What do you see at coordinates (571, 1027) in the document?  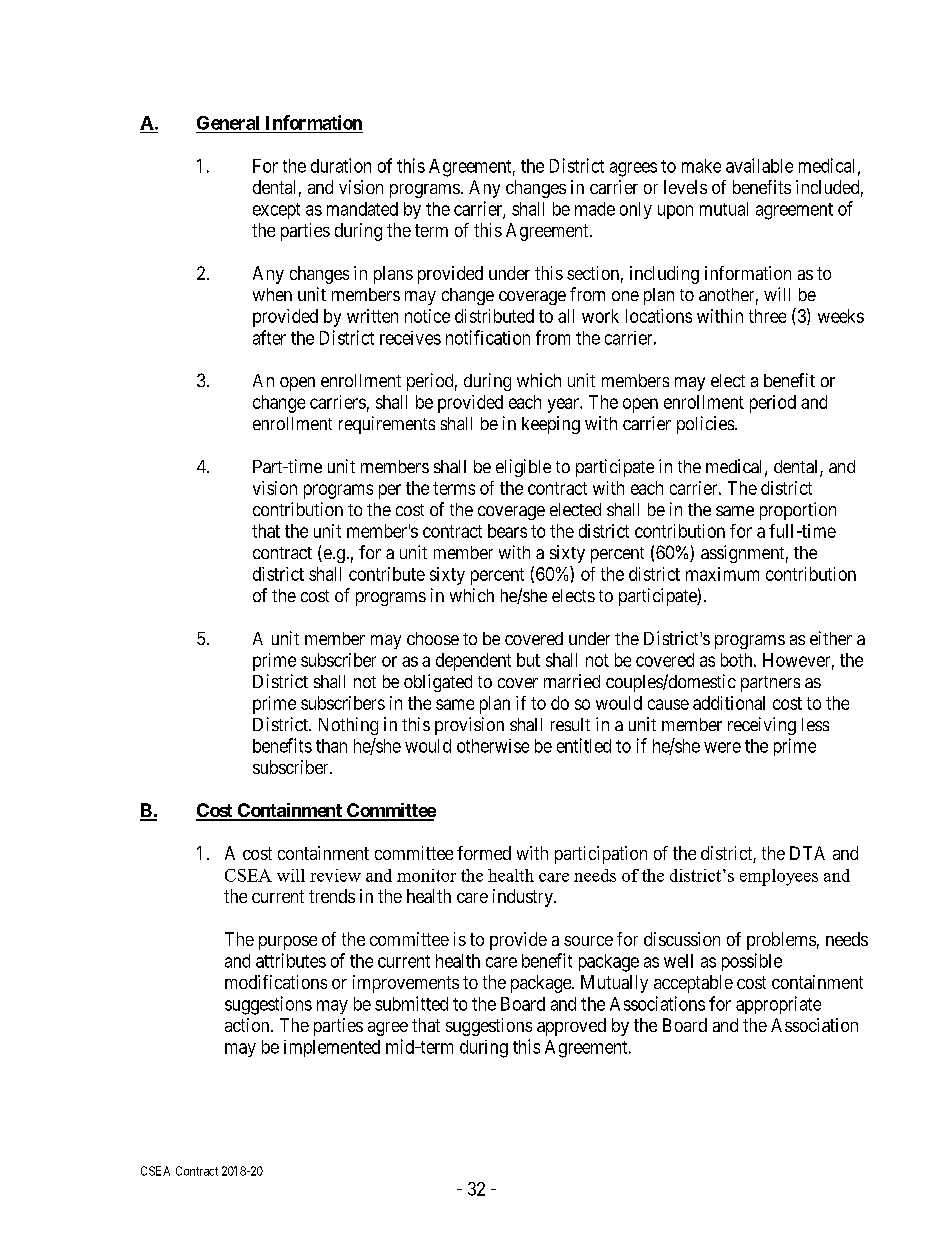 I see `approved` at bounding box center [571, 1027].
